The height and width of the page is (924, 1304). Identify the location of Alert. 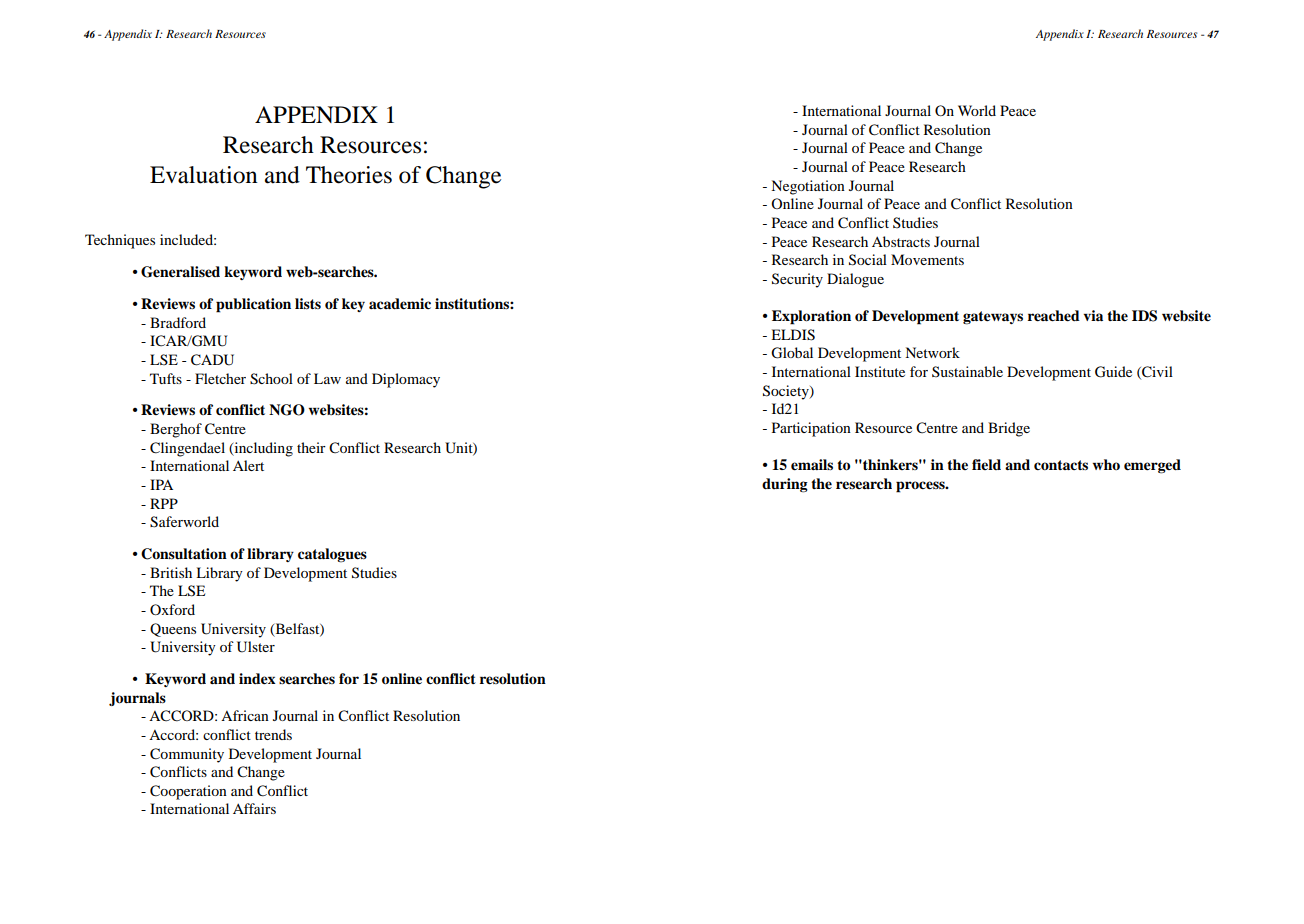
(248, 465).
